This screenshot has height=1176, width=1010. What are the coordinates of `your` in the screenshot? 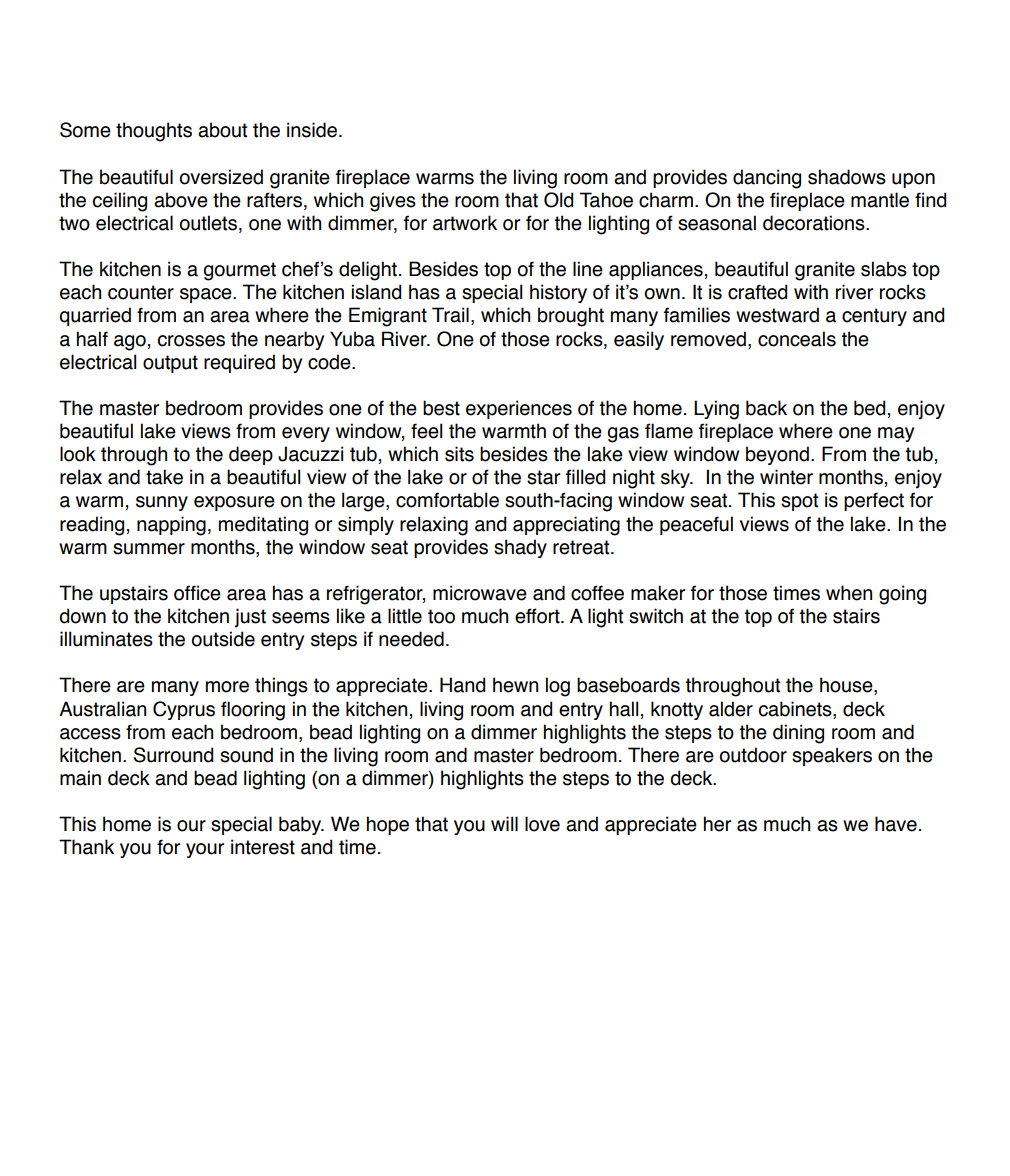 It's located at (205, 850).
